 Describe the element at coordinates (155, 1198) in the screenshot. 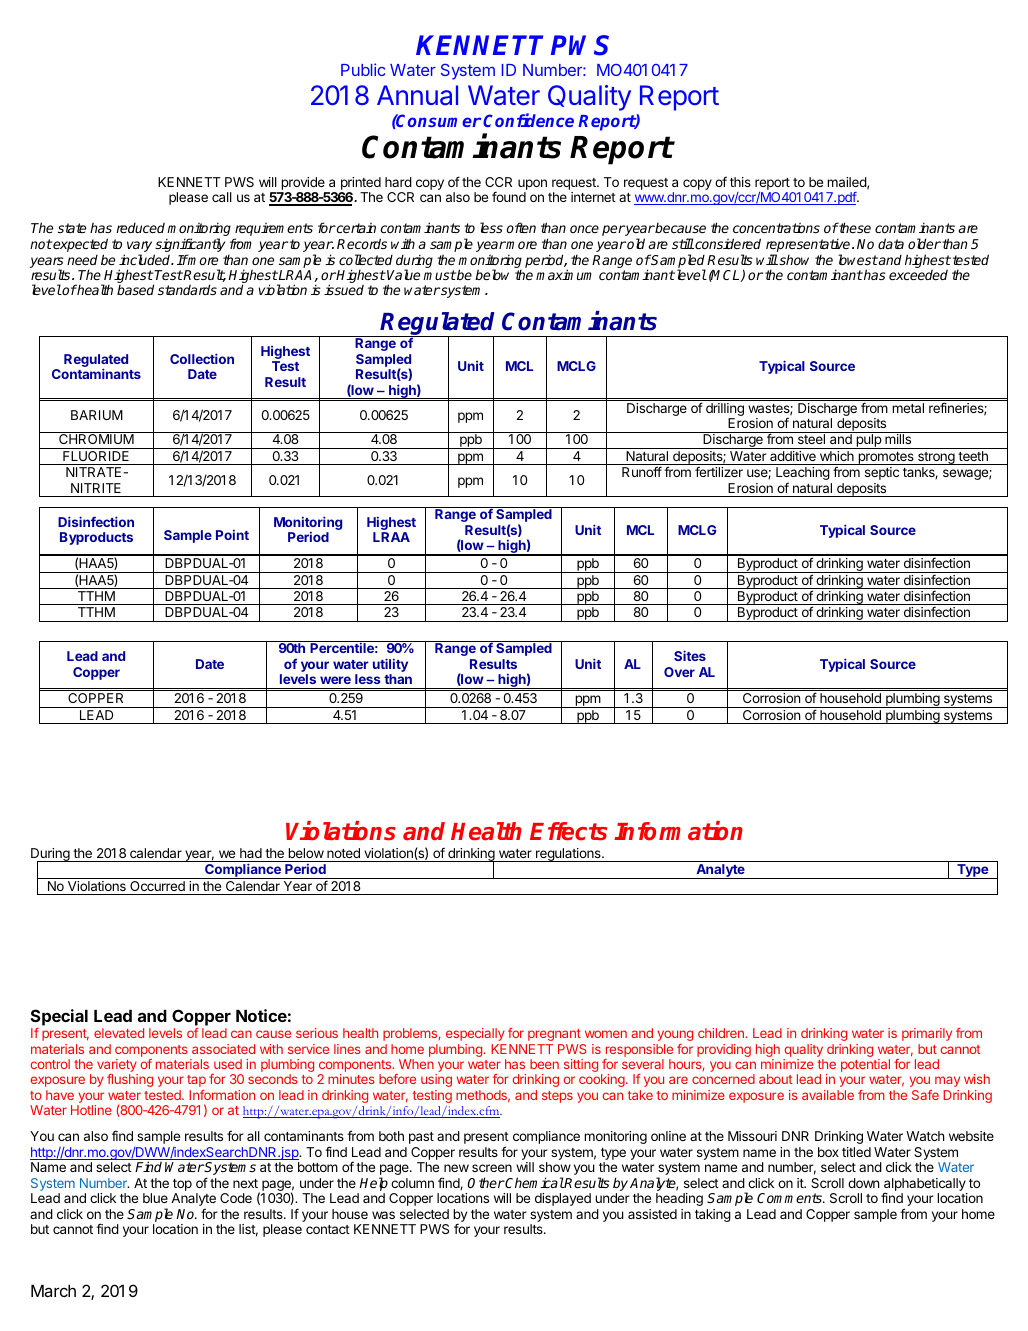

I see `blue` at that location.
